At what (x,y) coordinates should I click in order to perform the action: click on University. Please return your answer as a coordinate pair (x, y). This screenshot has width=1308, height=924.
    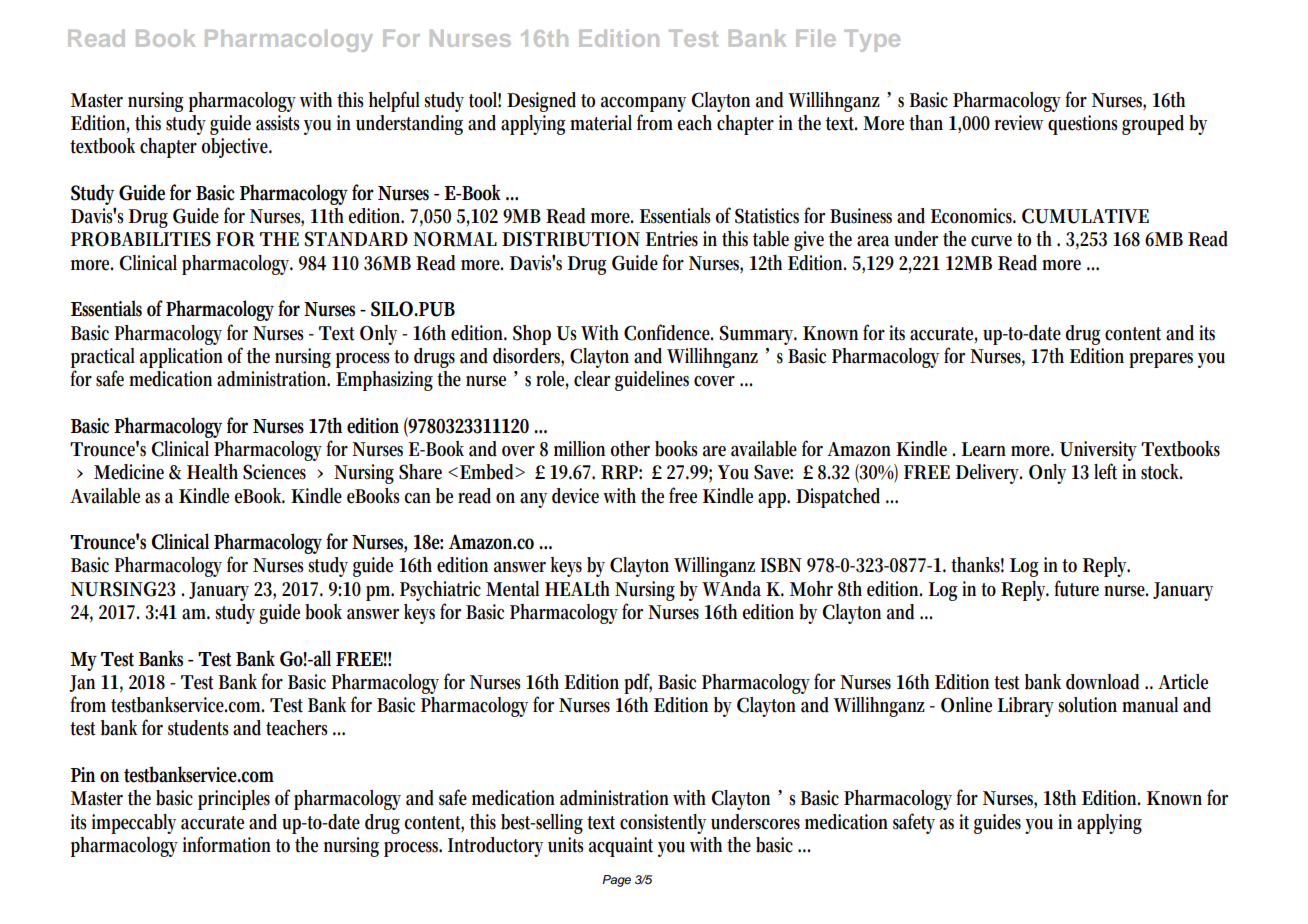
    Looking at the image, I should click on (1098, 451).
